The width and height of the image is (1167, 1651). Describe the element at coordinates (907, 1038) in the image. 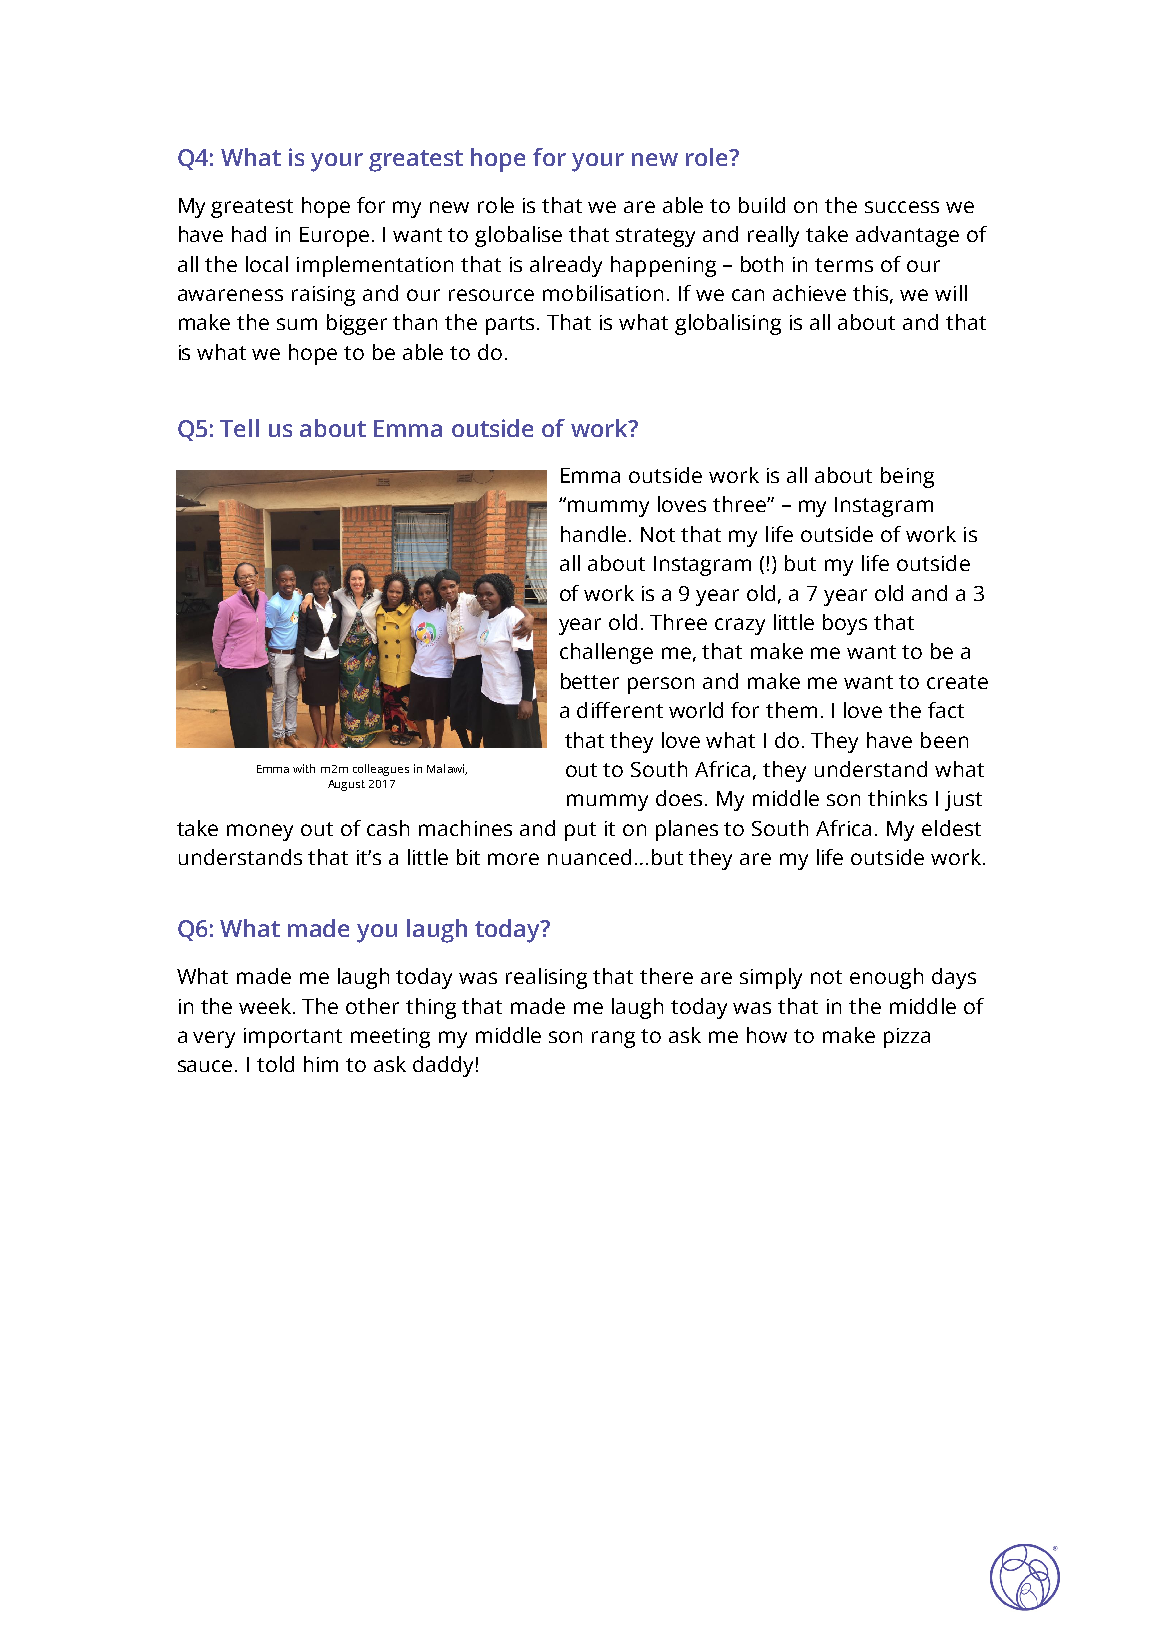

I see `pizza` at that location.
